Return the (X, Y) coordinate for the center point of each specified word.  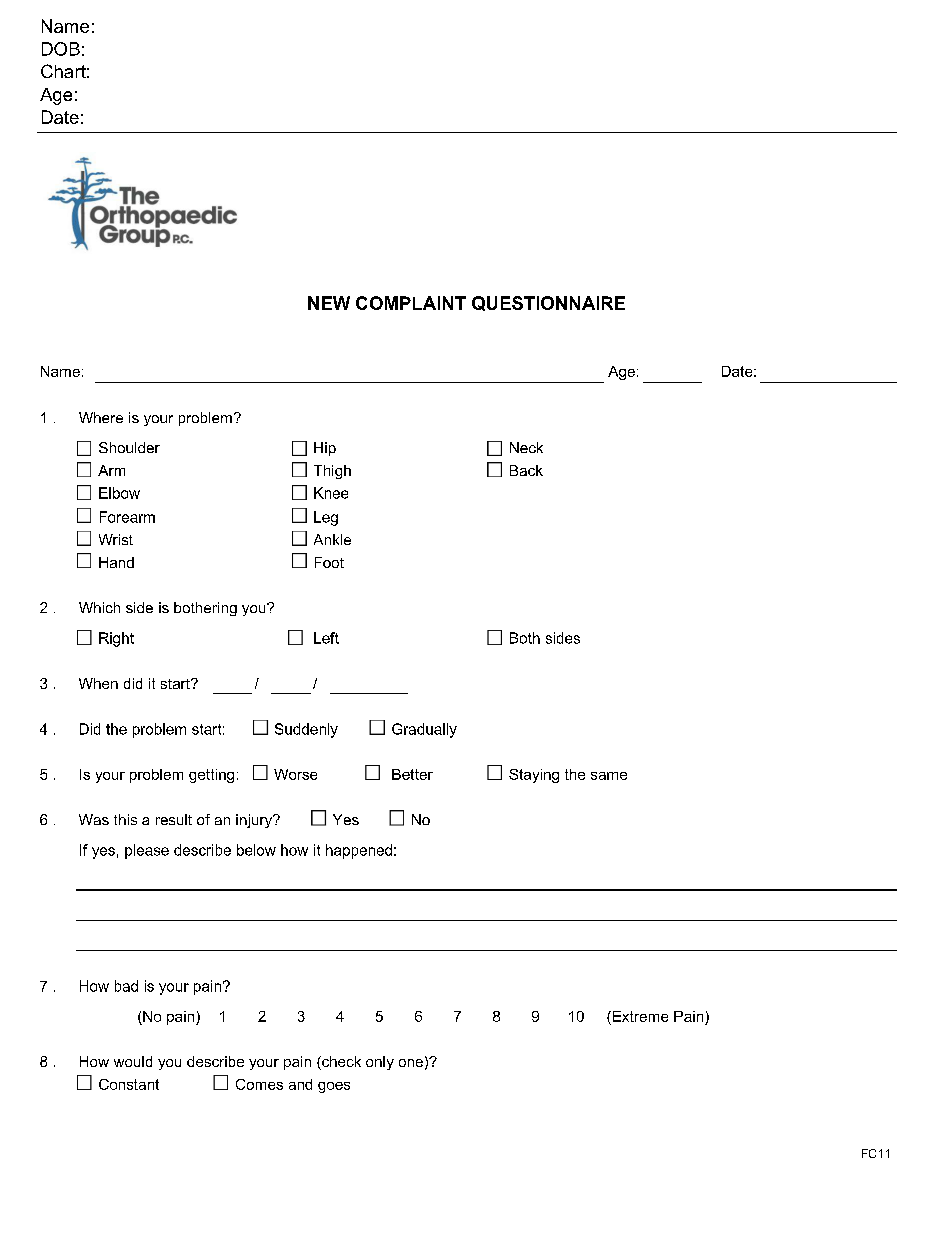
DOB (61, 49)
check (340, 1063)
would (133, 1061)
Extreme (639, 1016)
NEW (329, 303)
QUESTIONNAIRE (548, 303)
